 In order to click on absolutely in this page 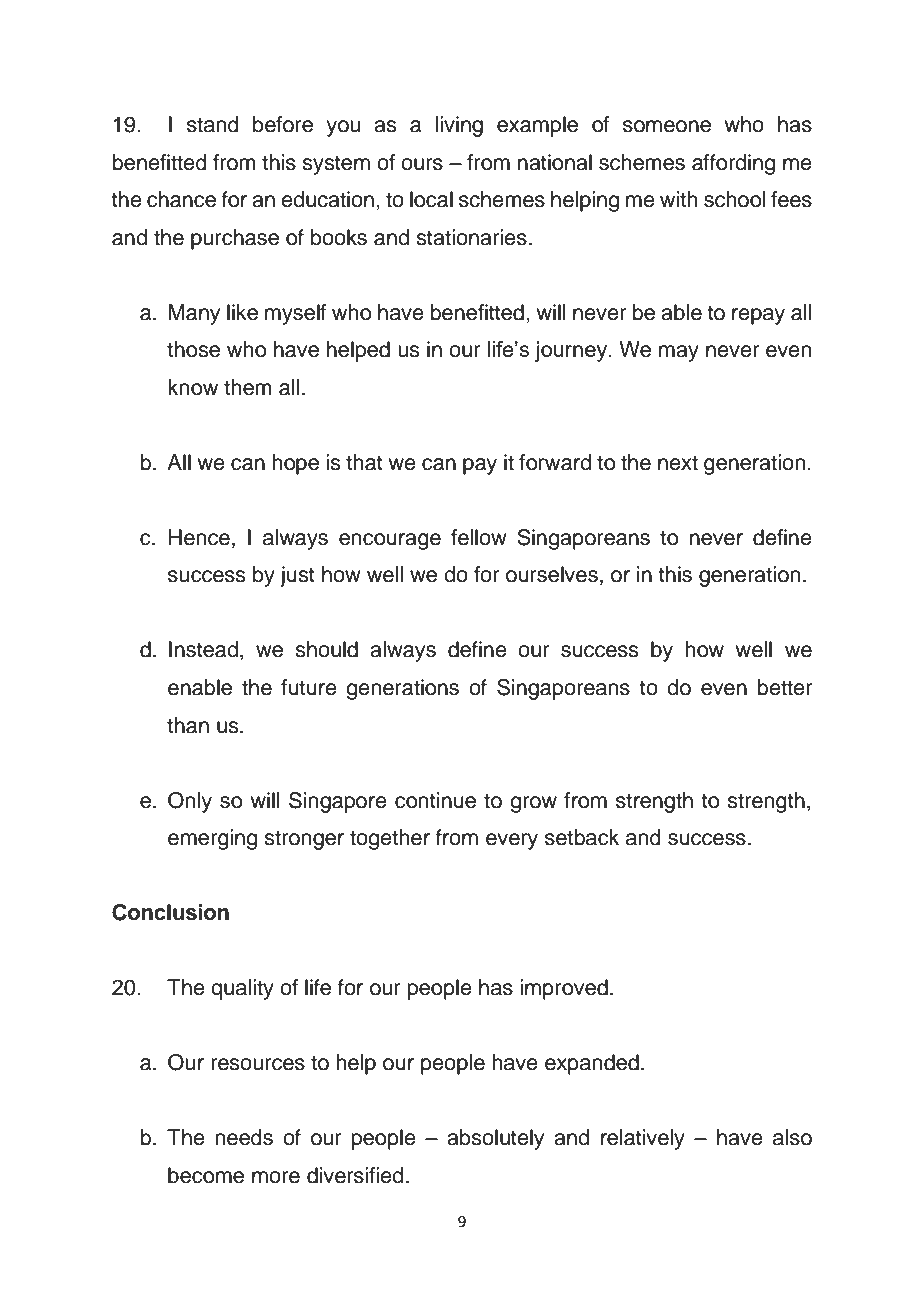, I will do `click(495, 1139)`.
